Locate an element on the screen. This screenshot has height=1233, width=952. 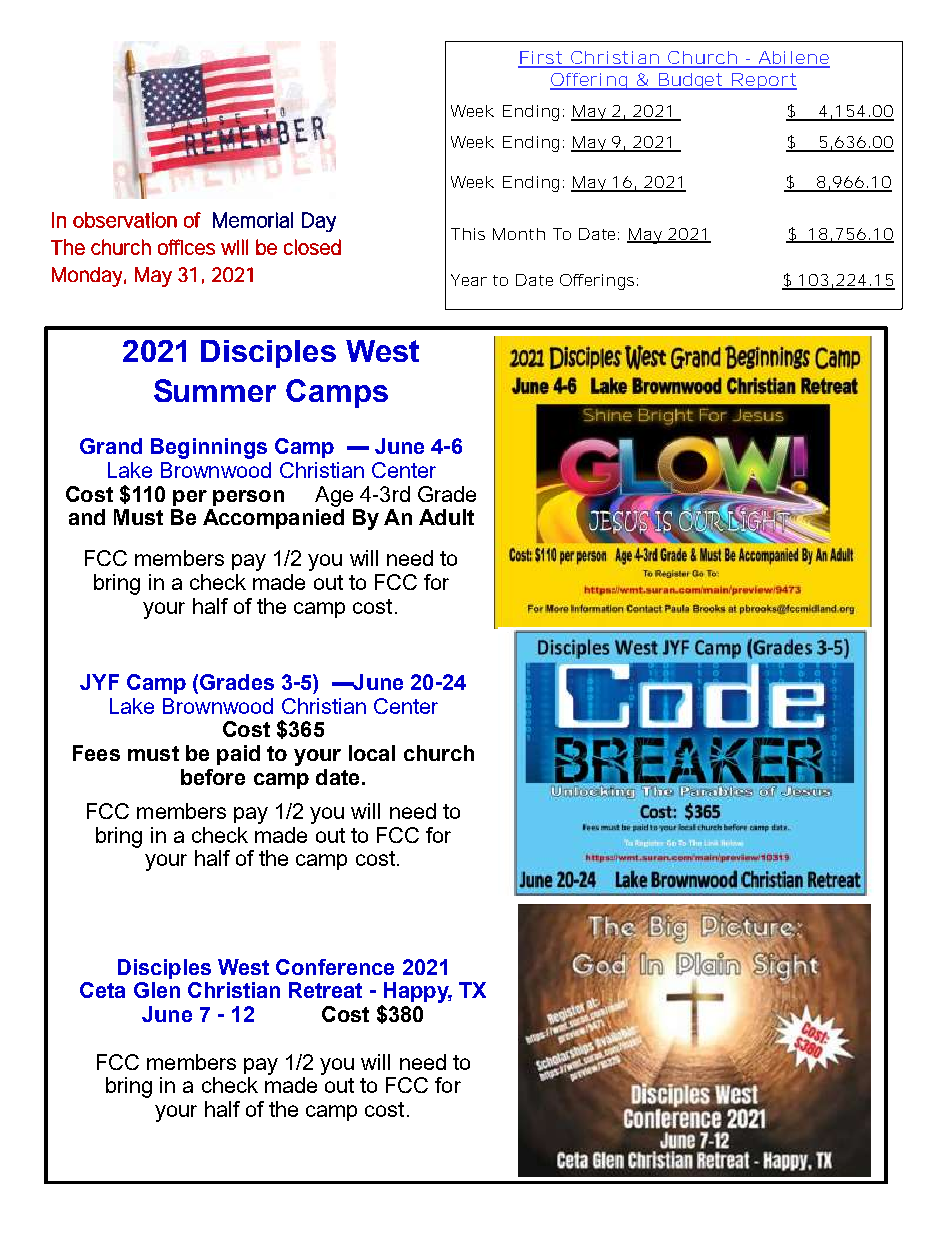
Summer is located at coordinates (215, 390).
